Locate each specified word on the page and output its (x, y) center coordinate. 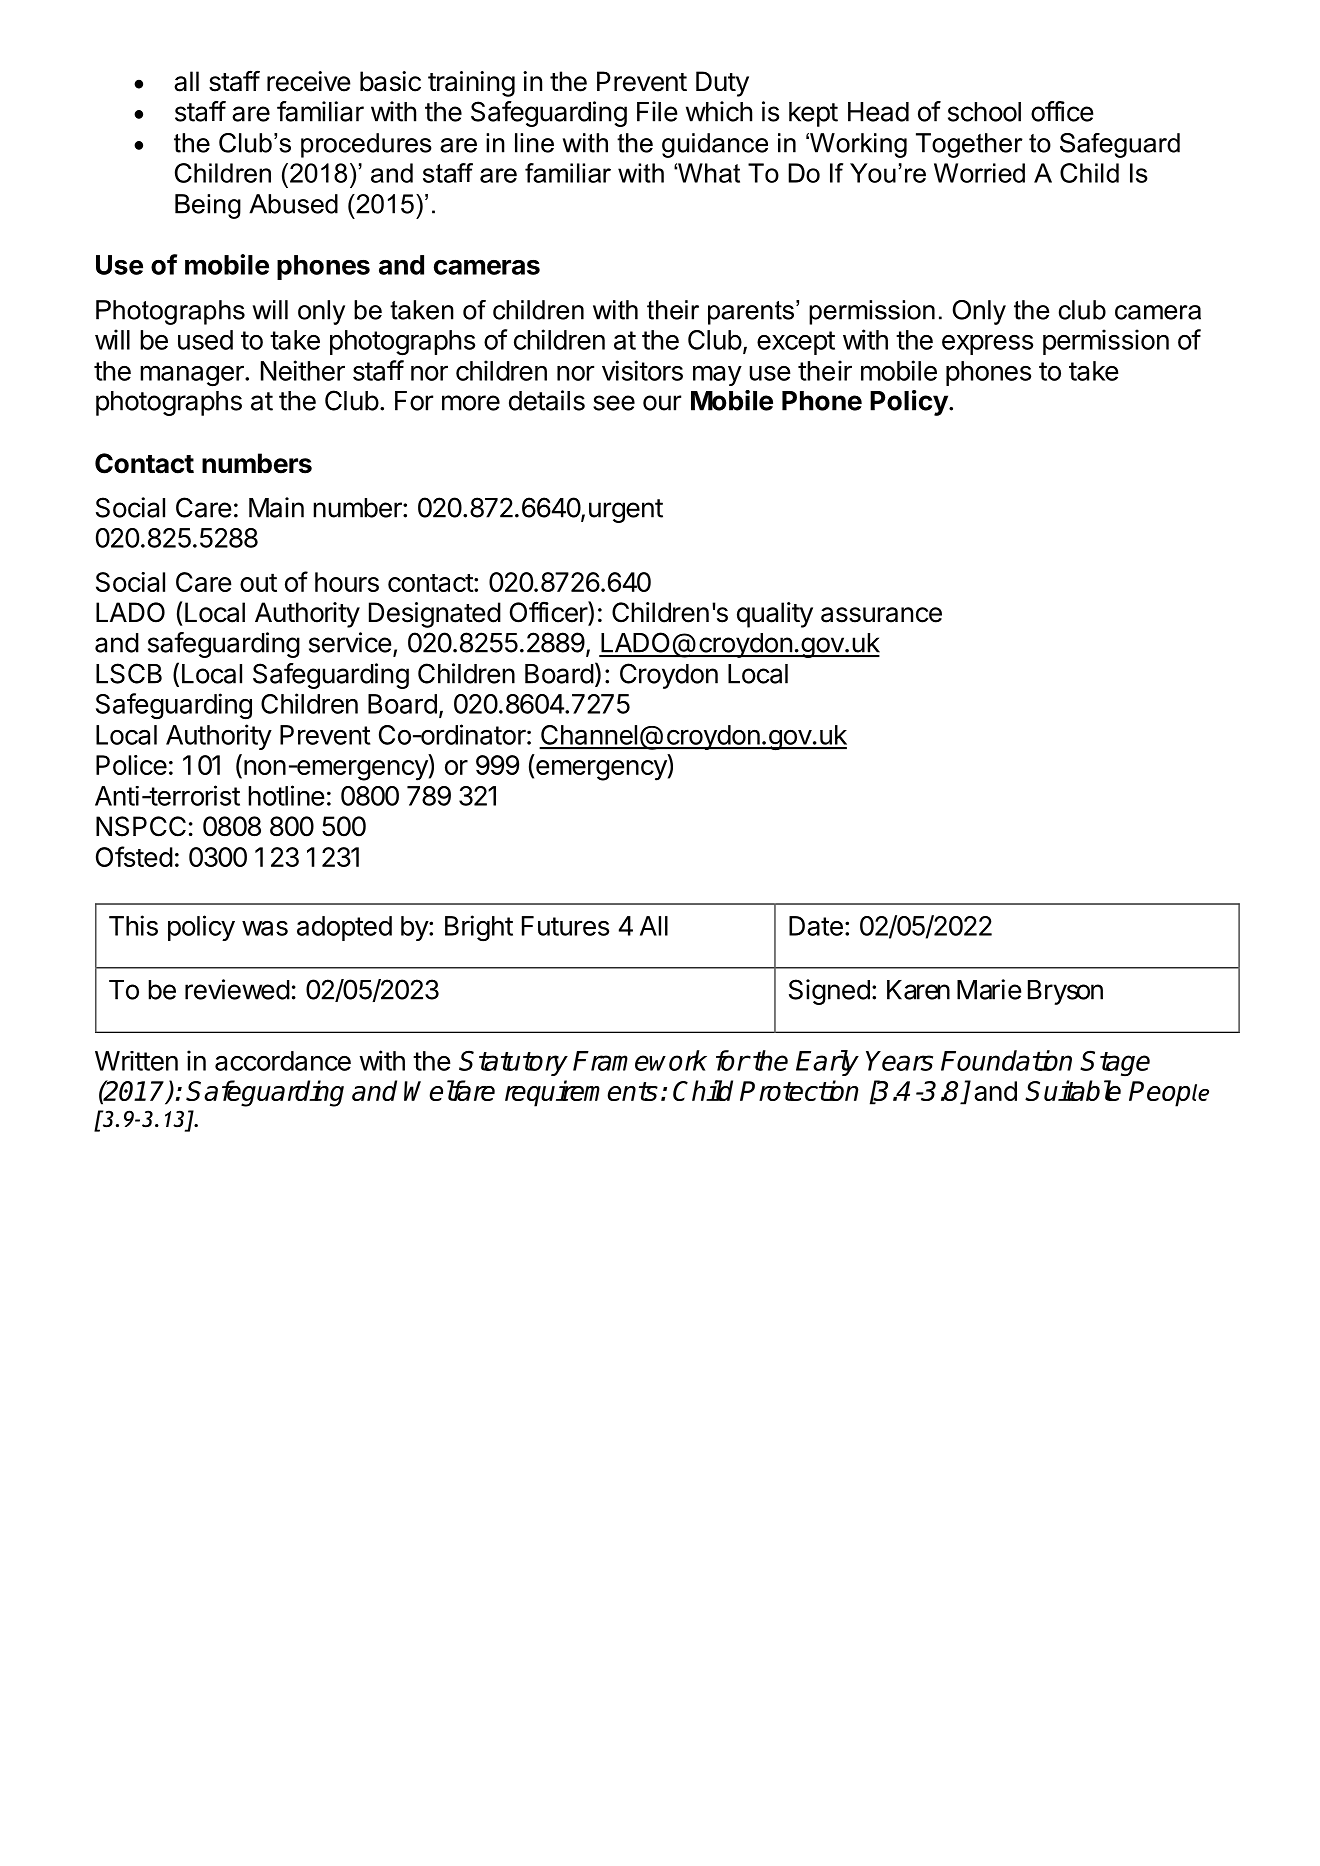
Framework (640, 1060)
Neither (303, 370)
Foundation (1006, 1060)
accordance (283, 1061)
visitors (642, 370)
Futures (565, 926)
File (657, 111)
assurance (881, 615)
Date (816, 926)
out (258, 582)
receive (309, 81)
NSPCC (141, 826)
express (987, 344)
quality (775, 615)
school (984, 112)
